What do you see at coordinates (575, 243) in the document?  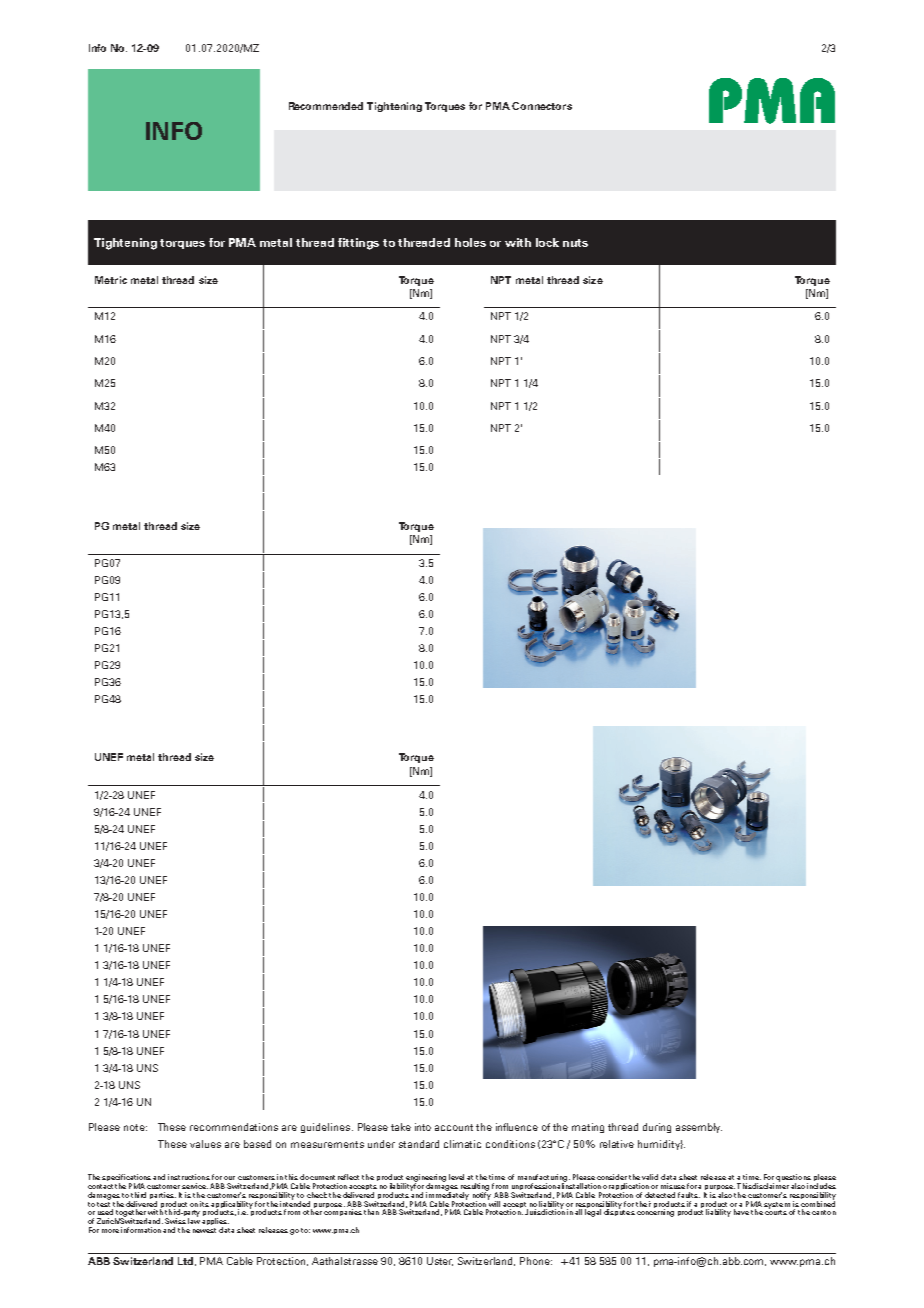 I see `nuts` at bounding box center [575, 243].
